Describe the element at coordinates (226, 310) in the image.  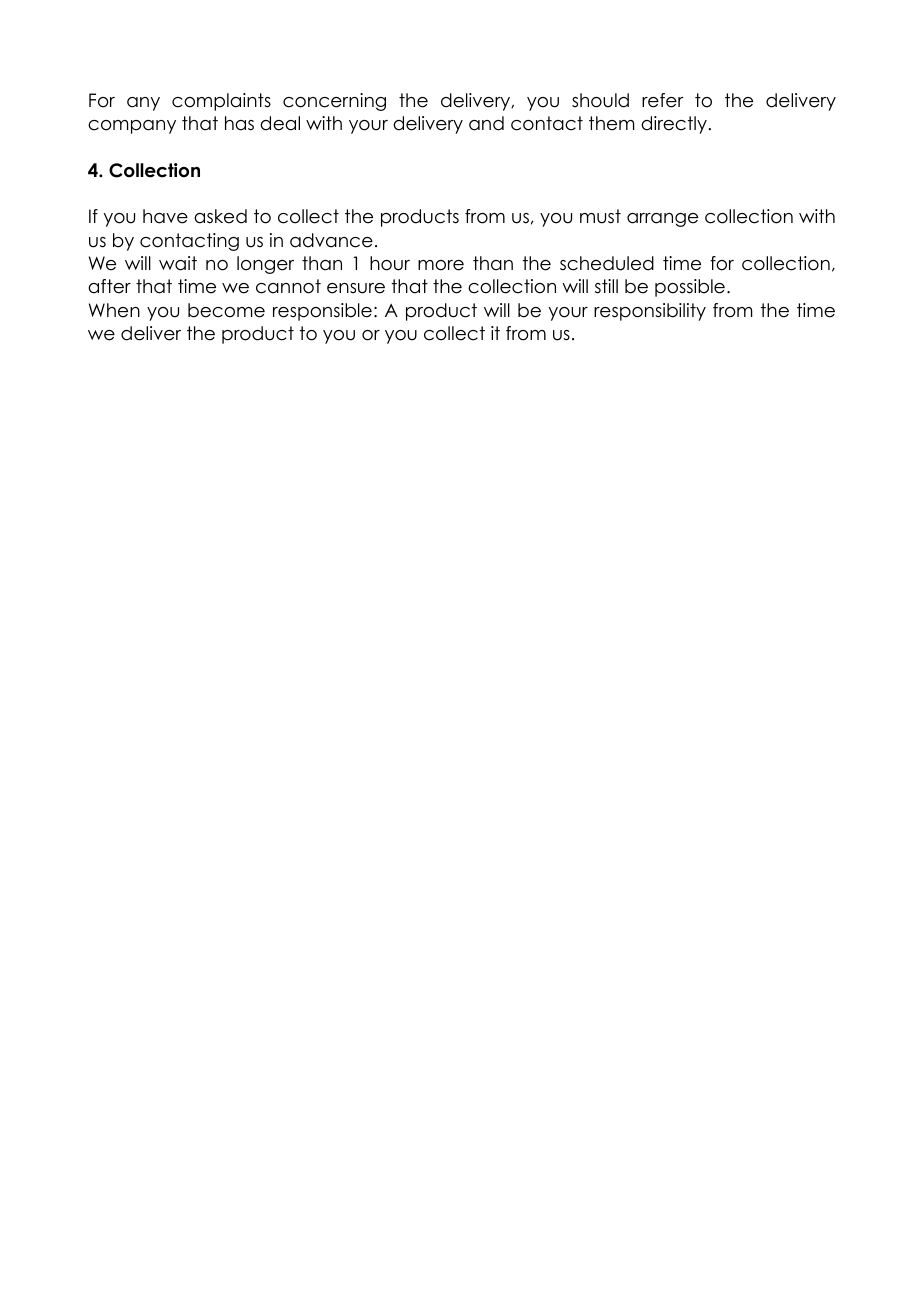
I see `become` at that location.
